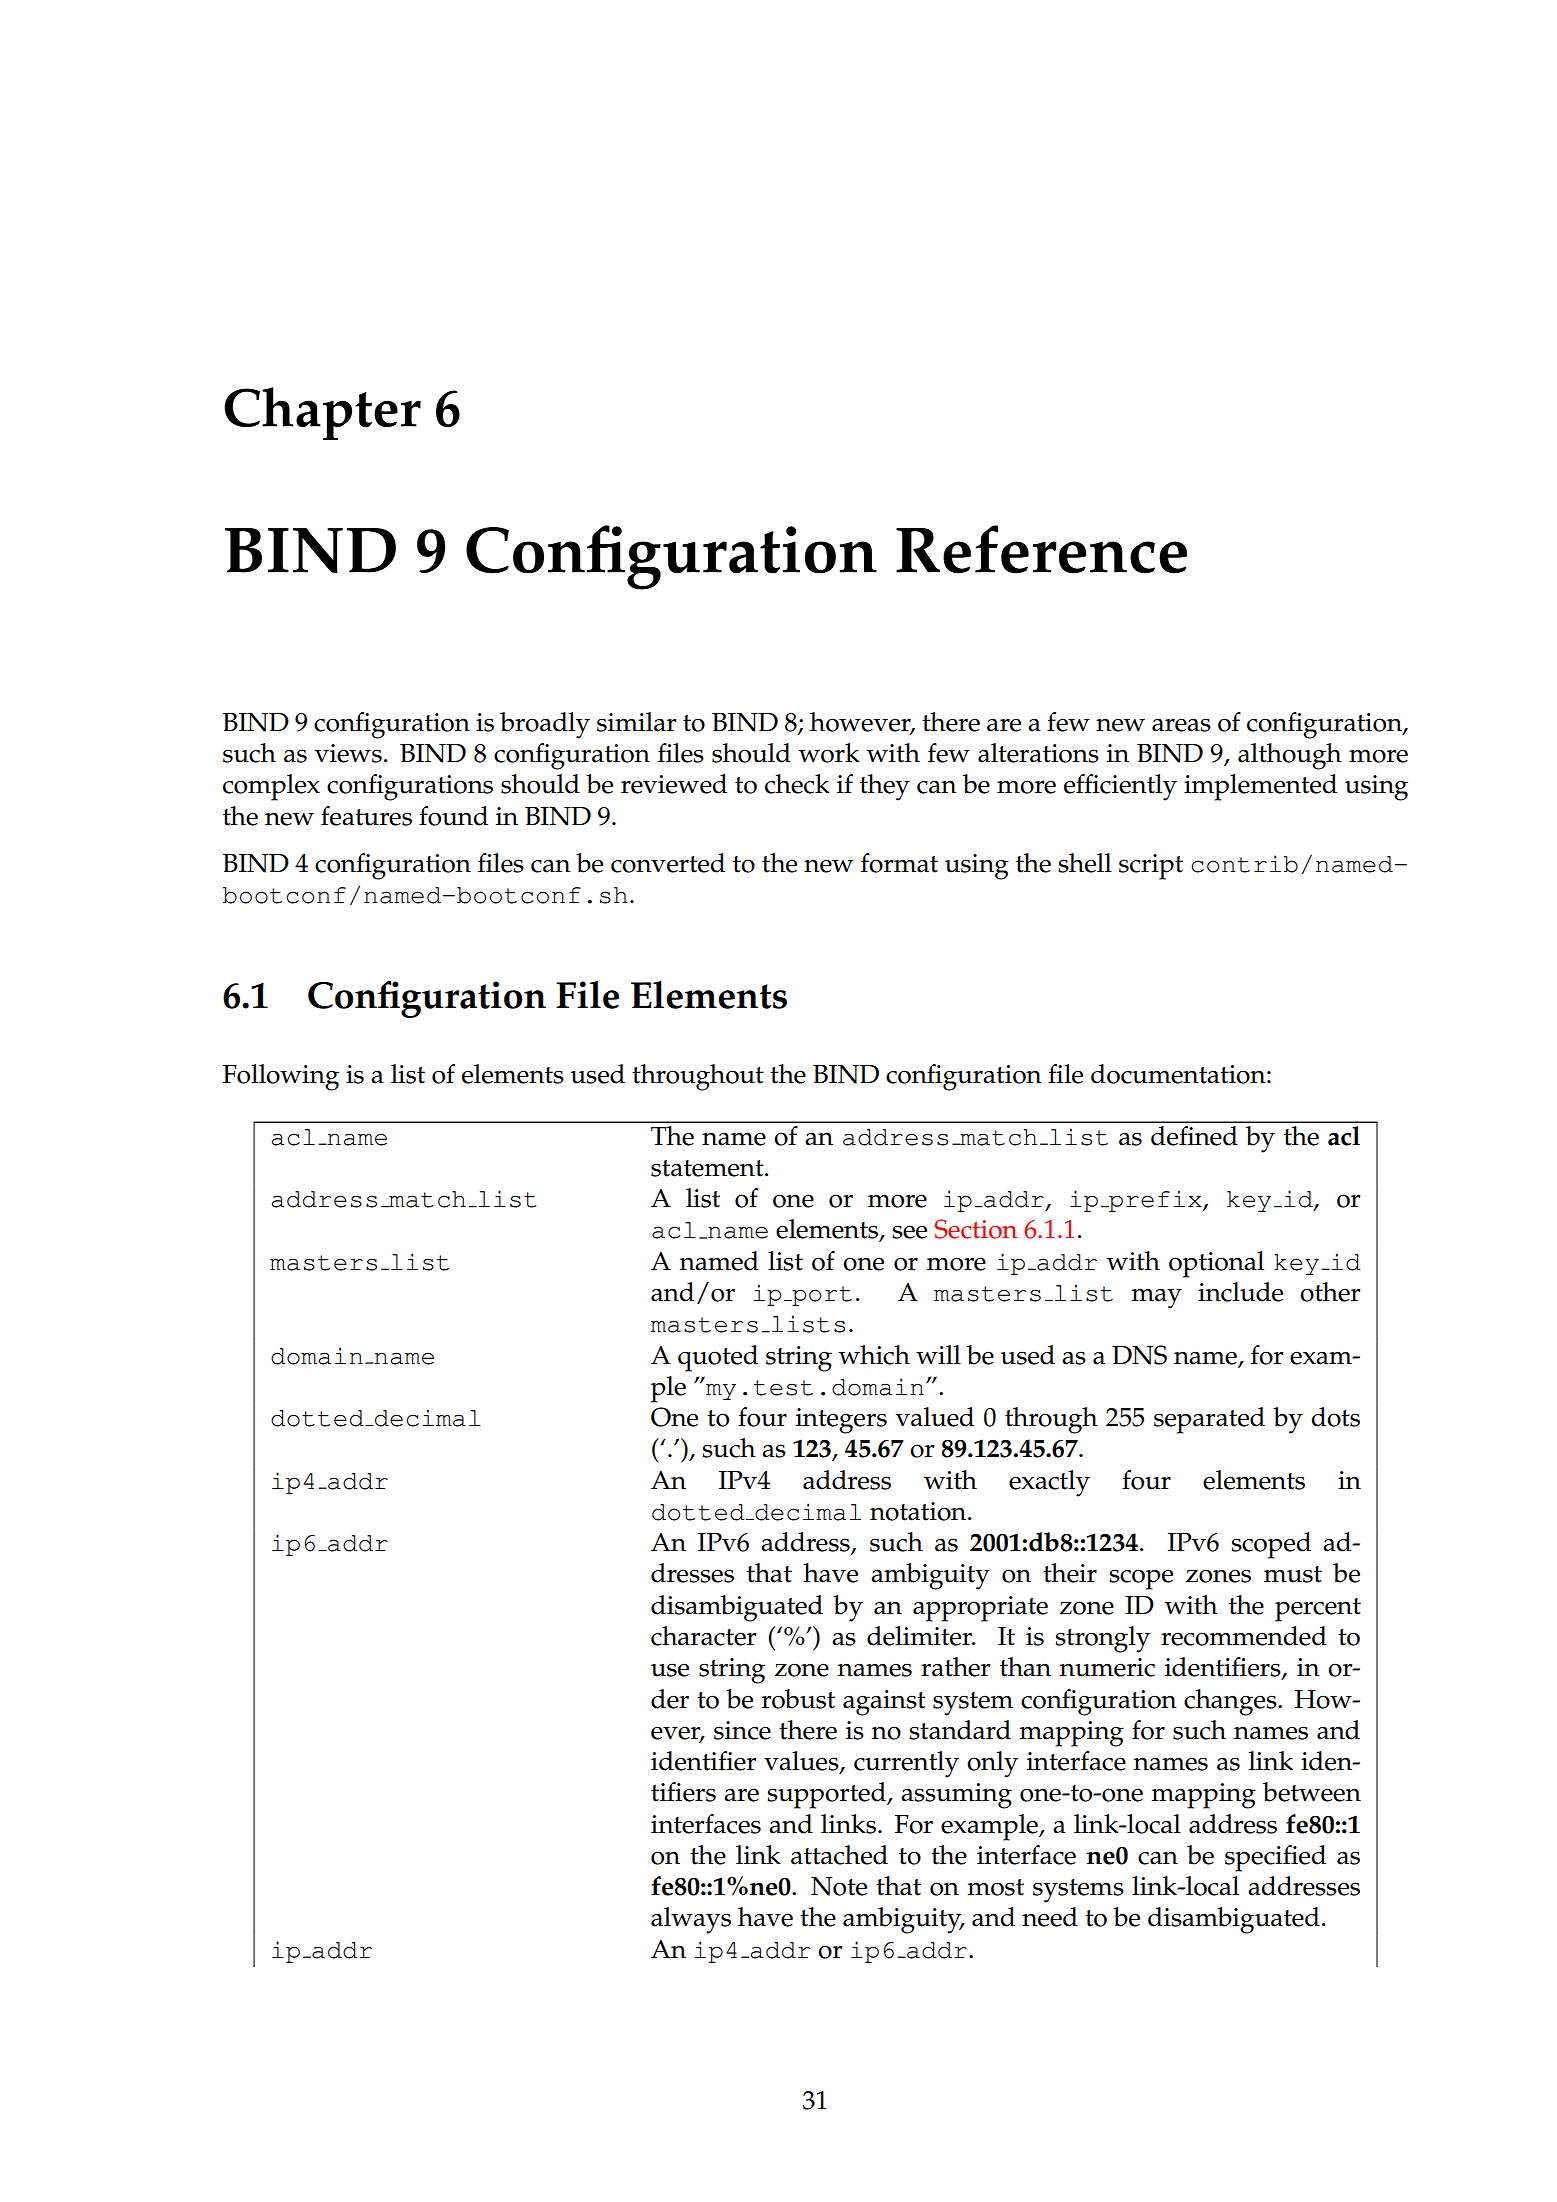 The image size is (1557, 2202). Describe the element at coordinates (899, 863) in the screenshot. I see `format` at that location.
